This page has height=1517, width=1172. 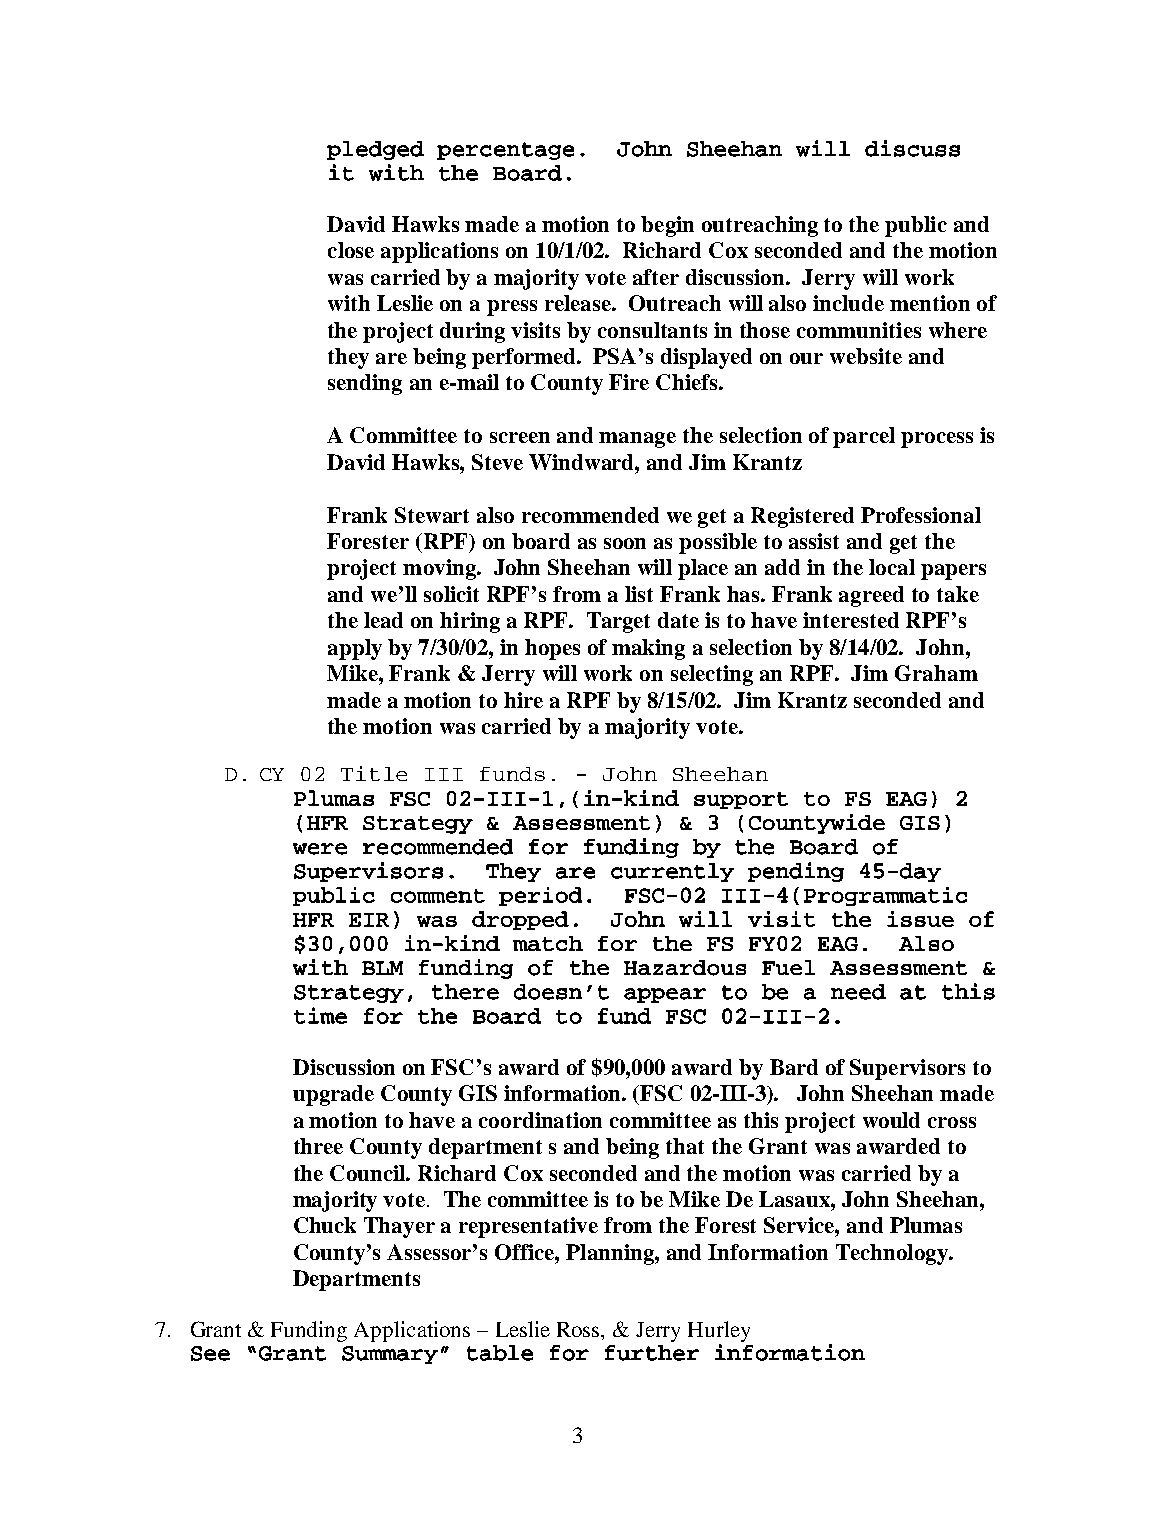 I want to click on begin, so click(x=667, y=226).
